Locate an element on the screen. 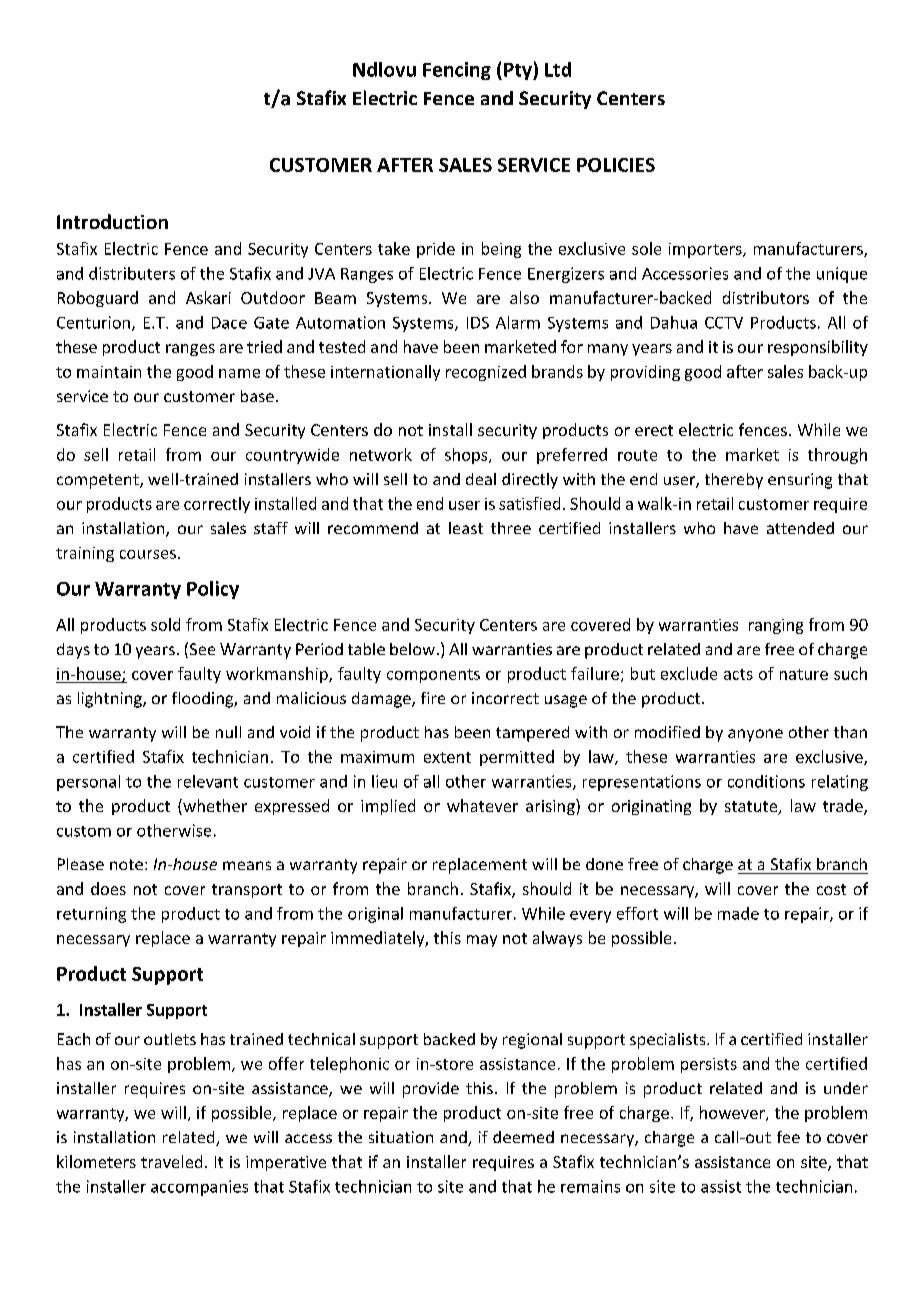 The width and height of the screenshot is (924, 1308). below is located at coordinates (412, 649).
